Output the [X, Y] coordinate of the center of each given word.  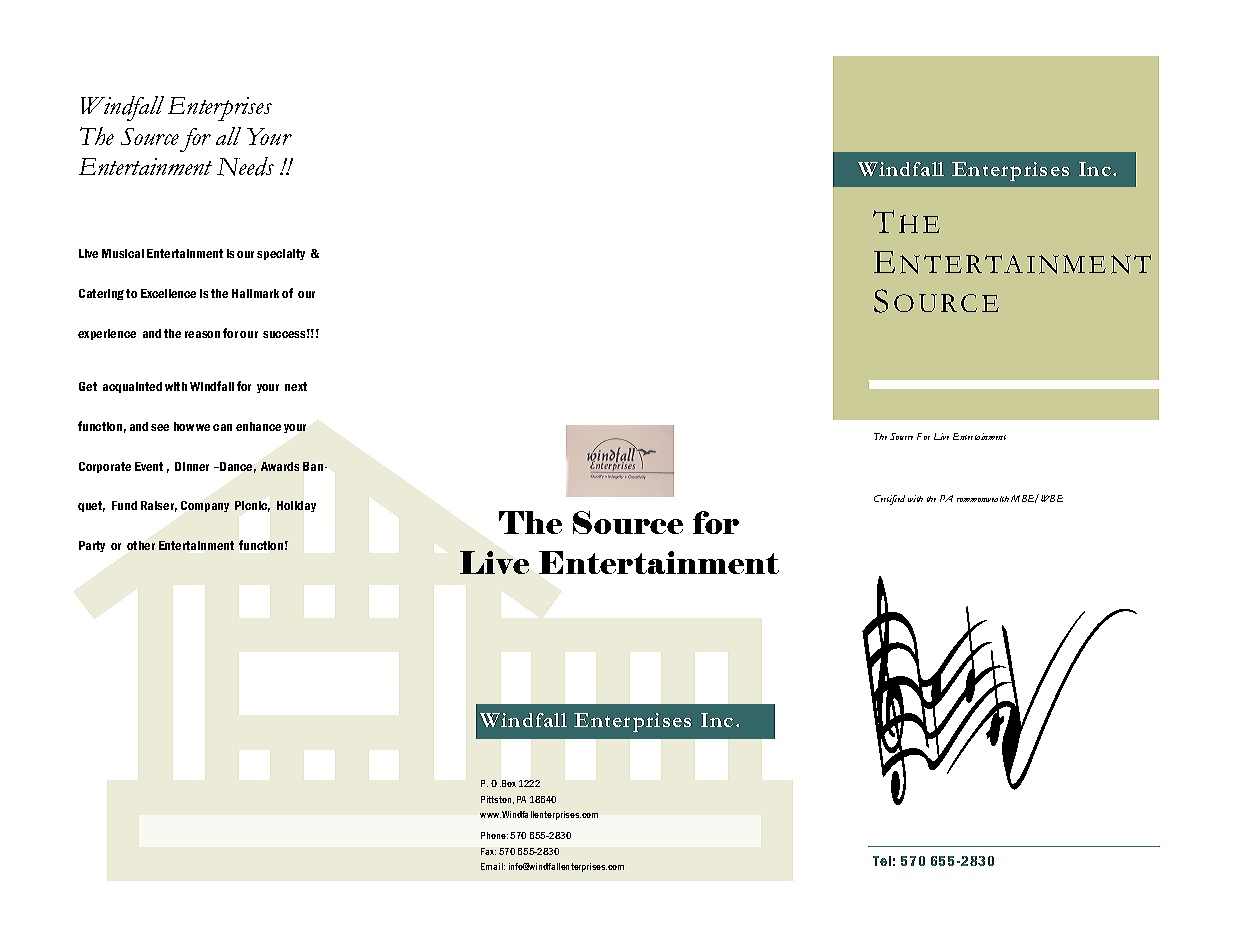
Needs [245, 166]
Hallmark [255, 293]
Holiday [296, 506]
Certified [889, 500]
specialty [281, 254]
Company [205, 506]
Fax [488, 851]
